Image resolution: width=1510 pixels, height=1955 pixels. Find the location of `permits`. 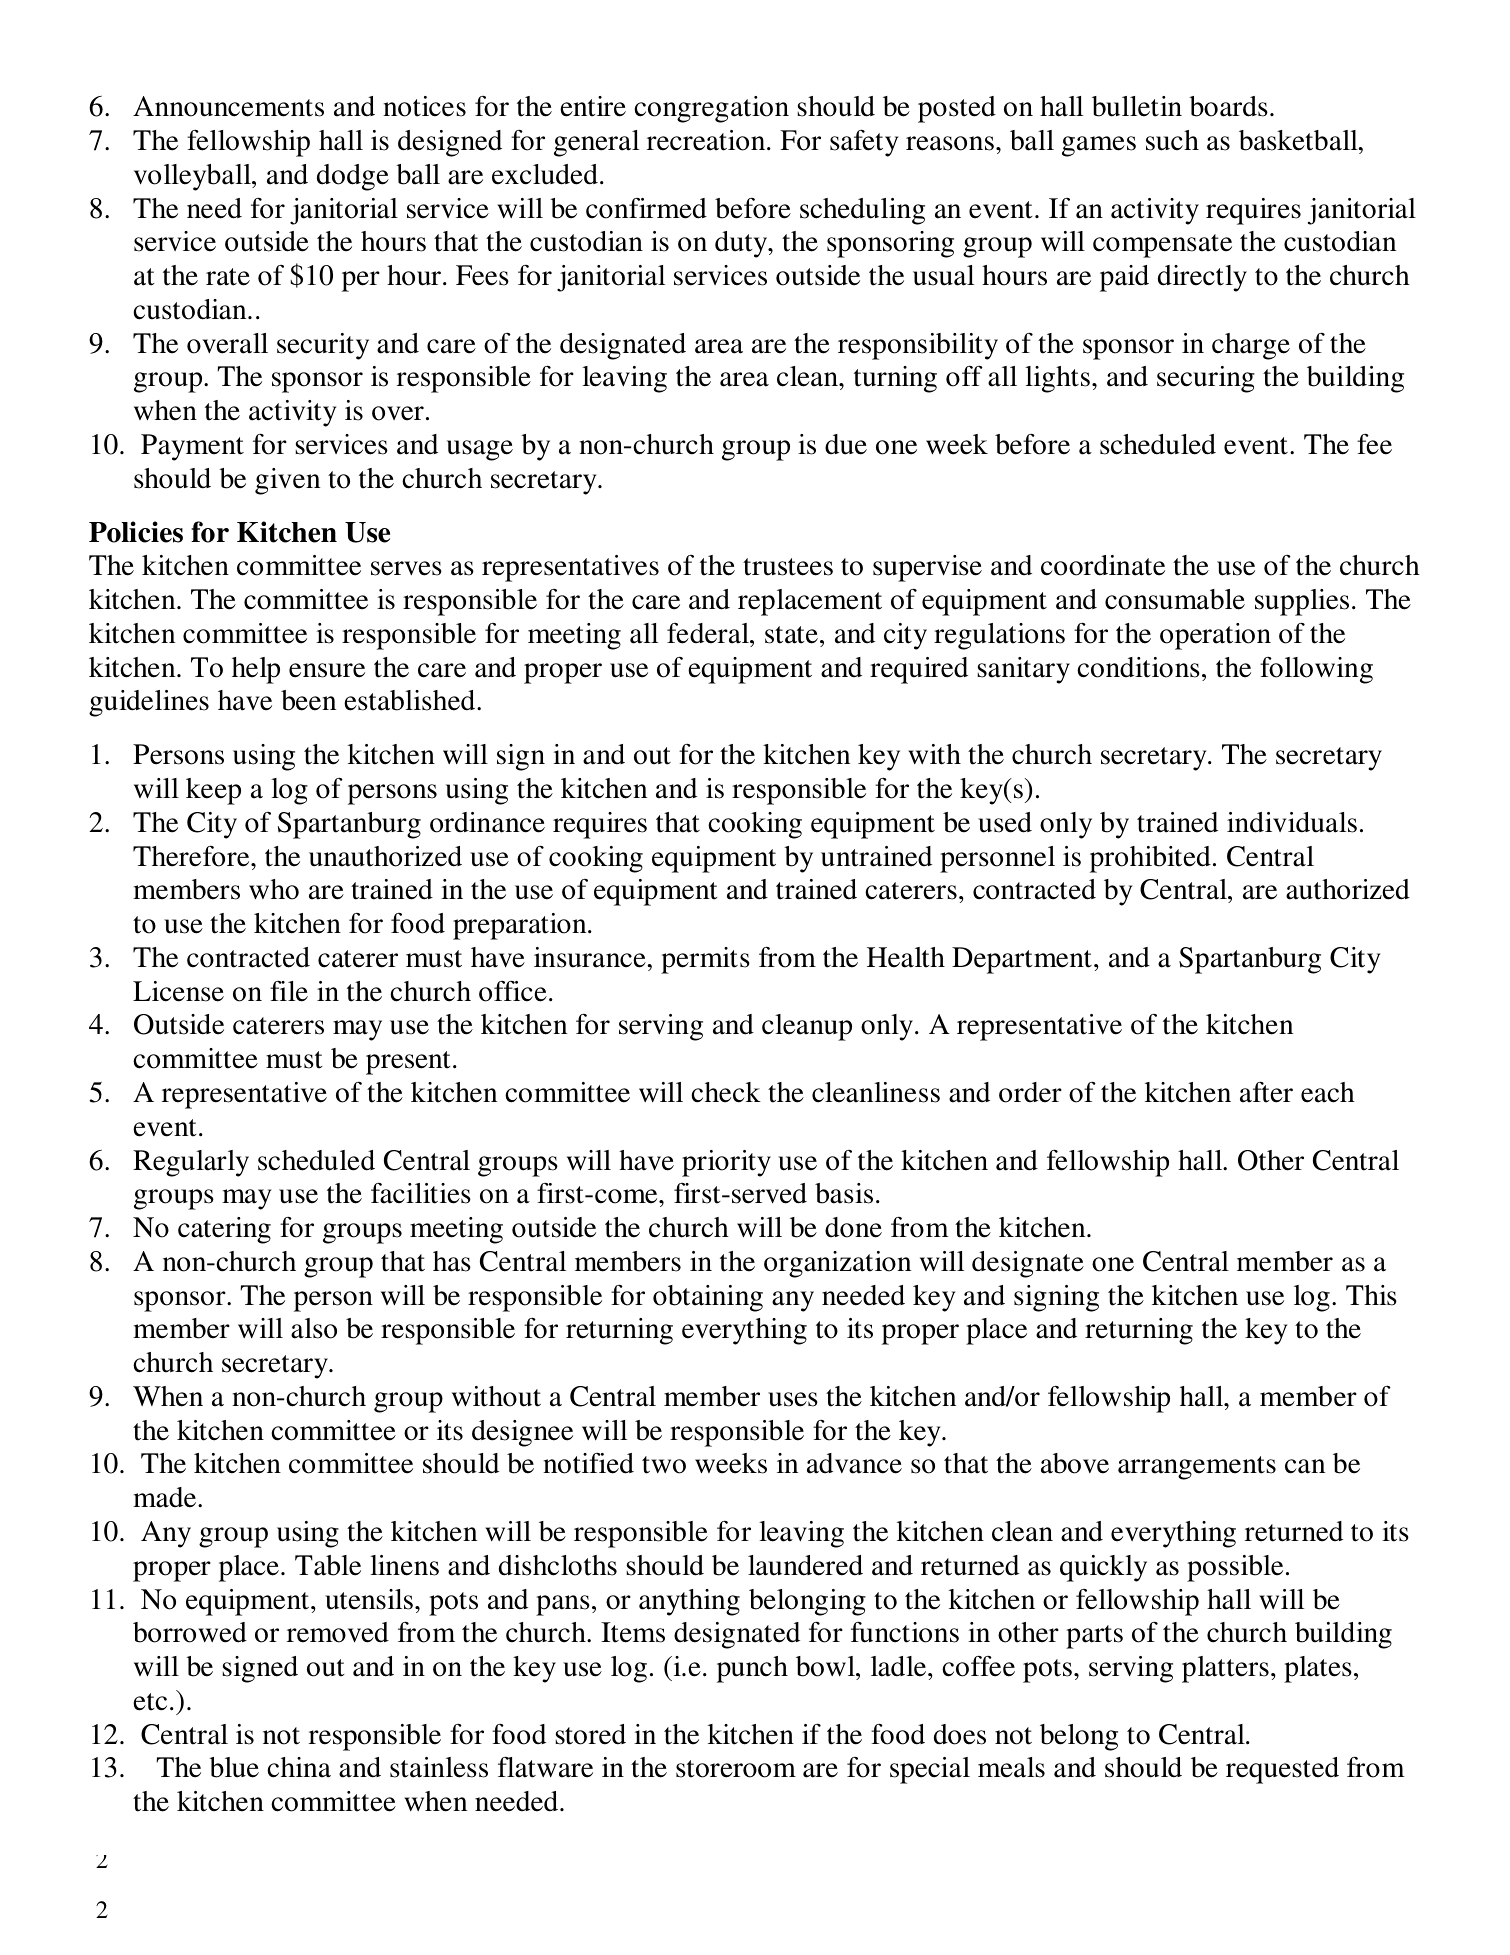

permits is located at coordinates (705, 960).
